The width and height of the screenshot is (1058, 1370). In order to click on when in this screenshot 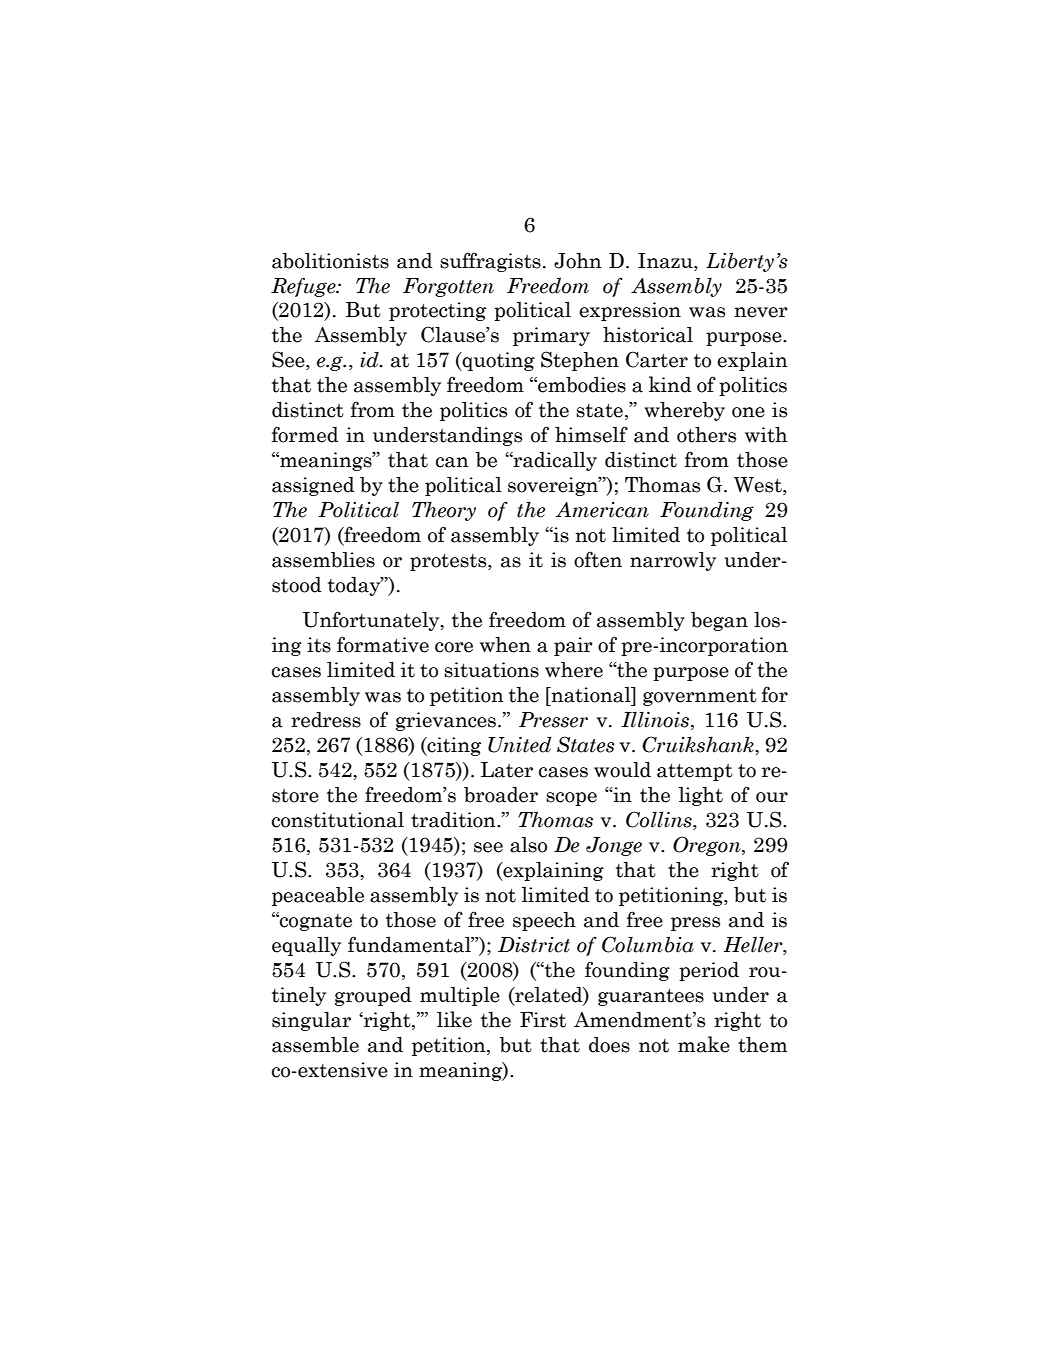, I will do `click(505, 644)`.
